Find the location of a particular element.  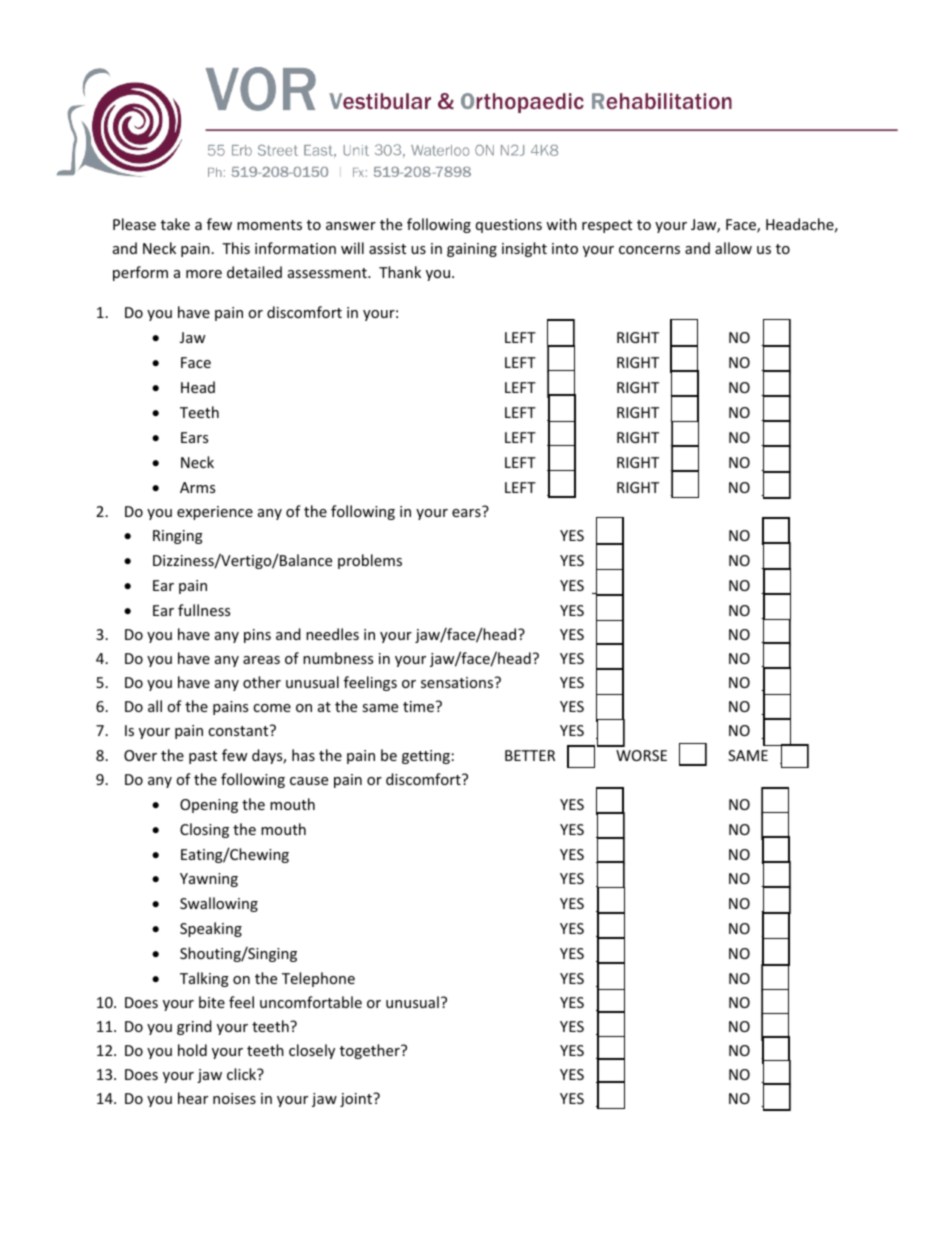

more is located at coordinates (204, 274).
